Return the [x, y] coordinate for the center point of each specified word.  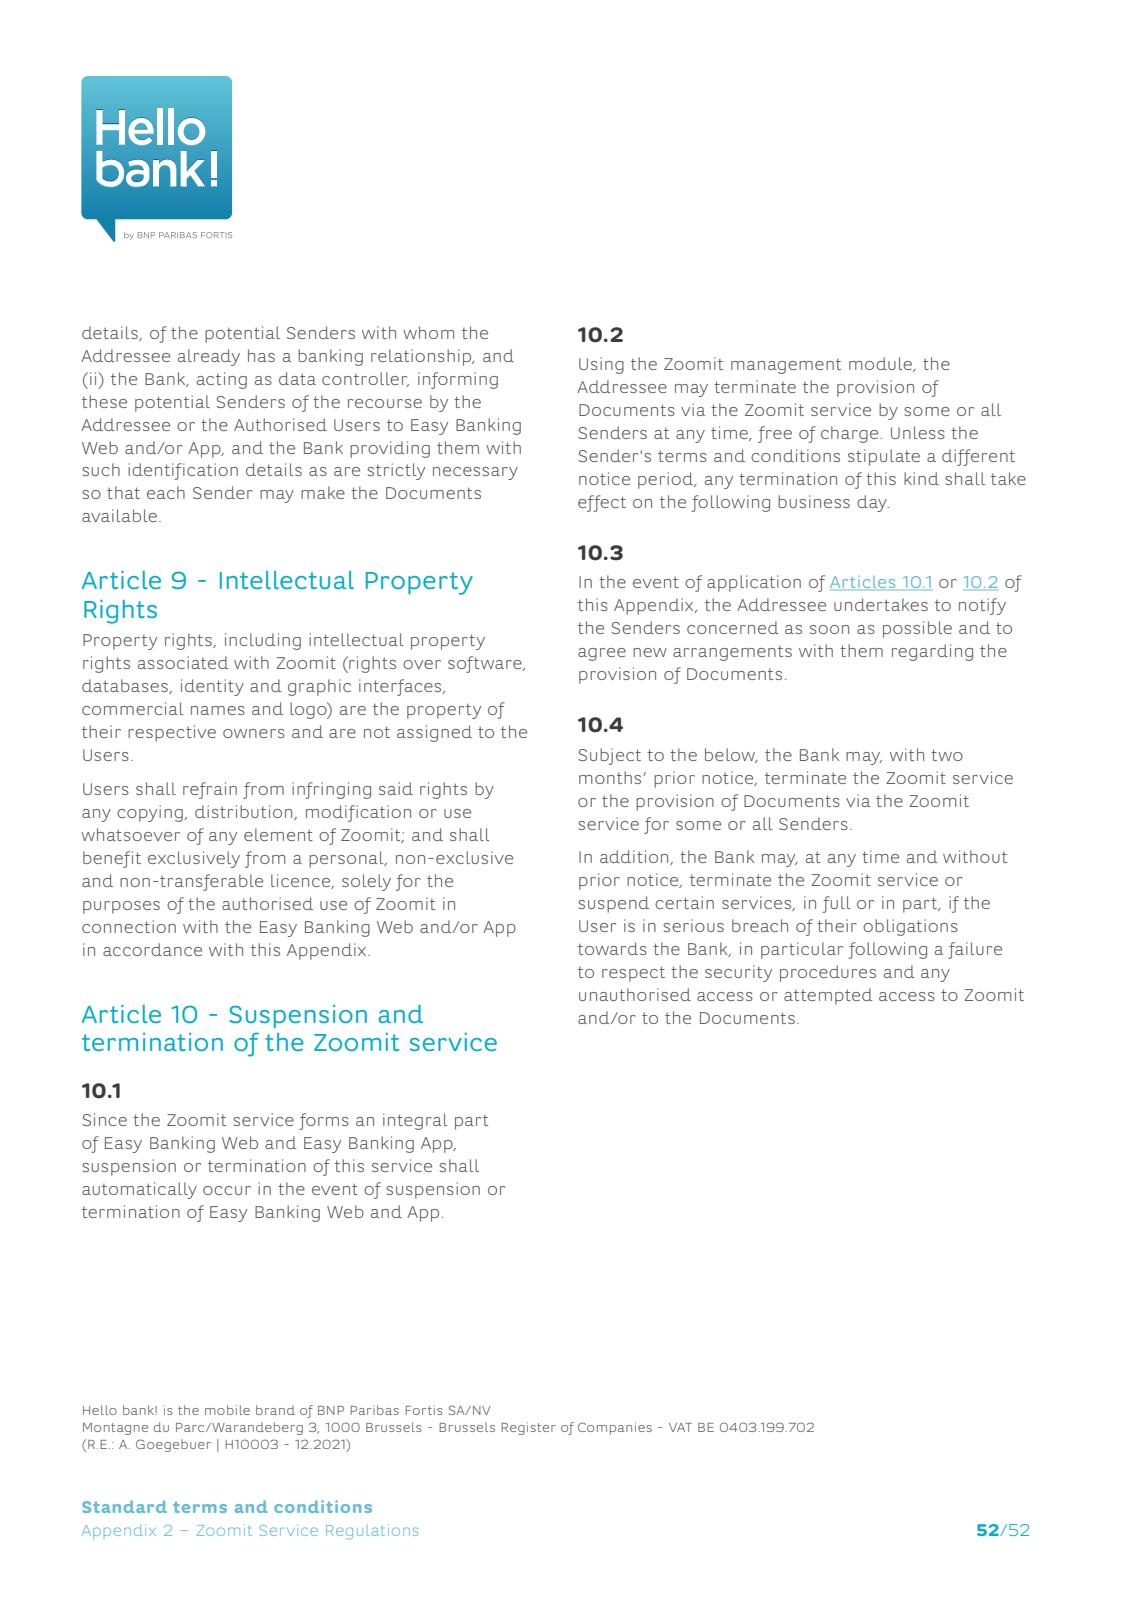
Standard [124, 1506]
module [881, 364]
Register [528, 1428]
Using [601, 365]
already [209, 357]
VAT [680, 1427]
